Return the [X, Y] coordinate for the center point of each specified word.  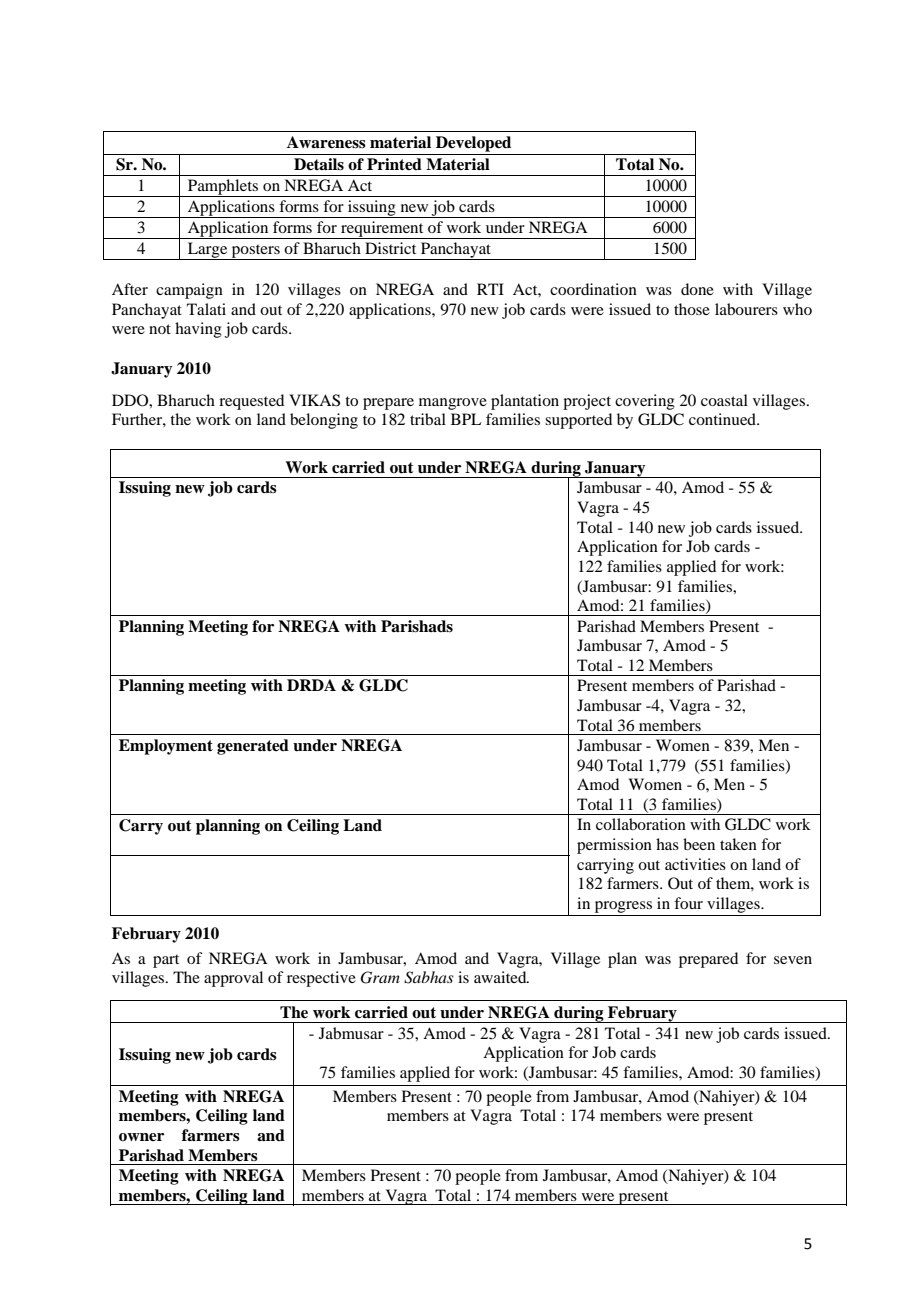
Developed [473, 144]
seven [793, 960]
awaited [501, 977]
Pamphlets [223, 188]
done [697, 289]
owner [141, 1137]
